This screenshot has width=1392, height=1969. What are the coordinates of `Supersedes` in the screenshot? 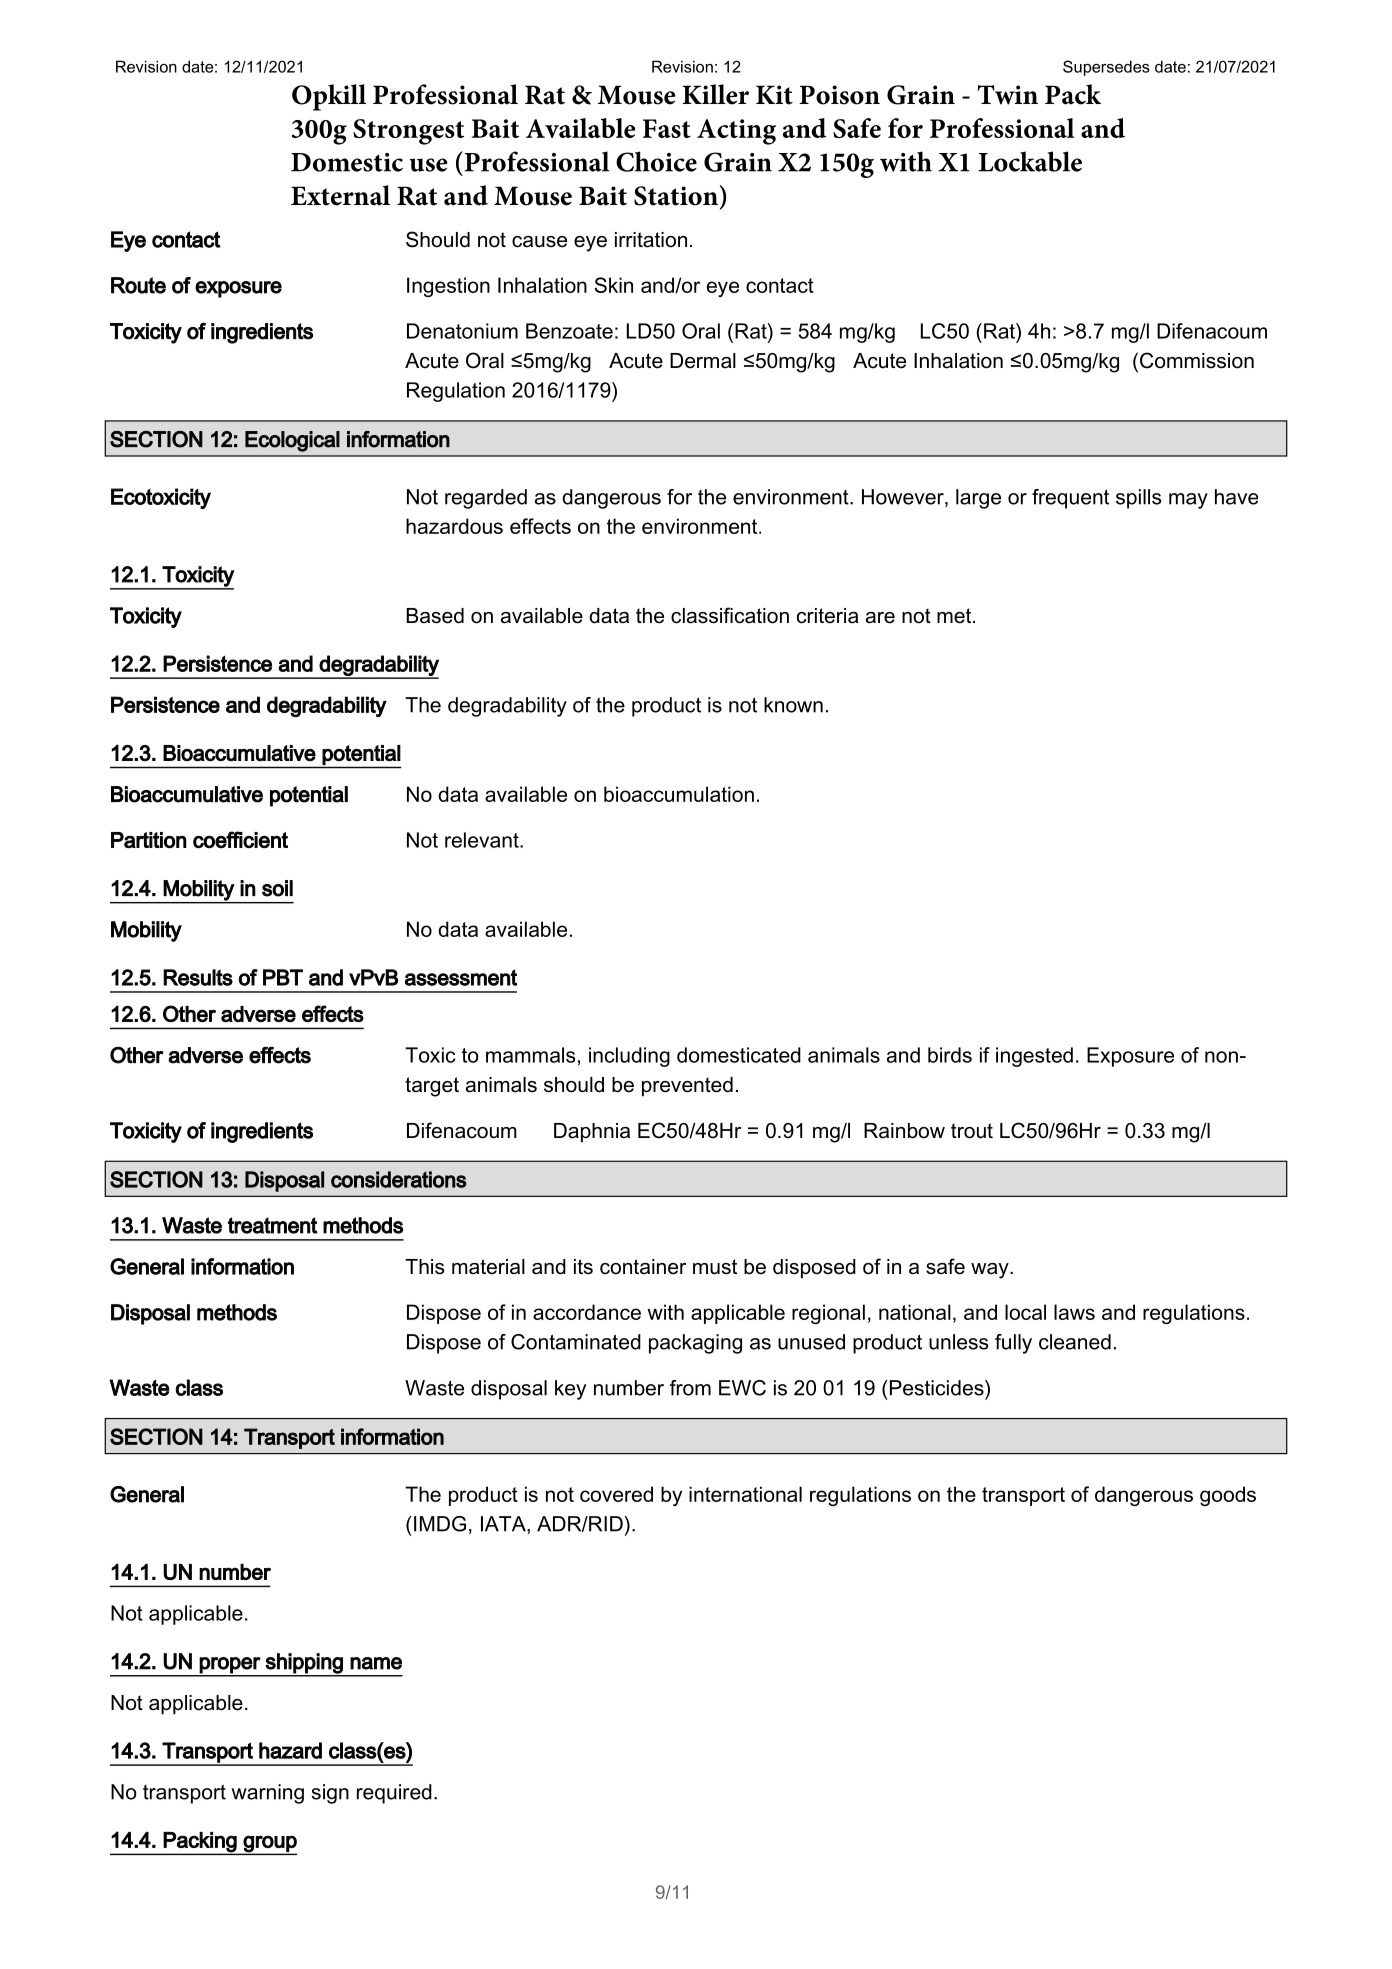 It's located at (1106, 68).
